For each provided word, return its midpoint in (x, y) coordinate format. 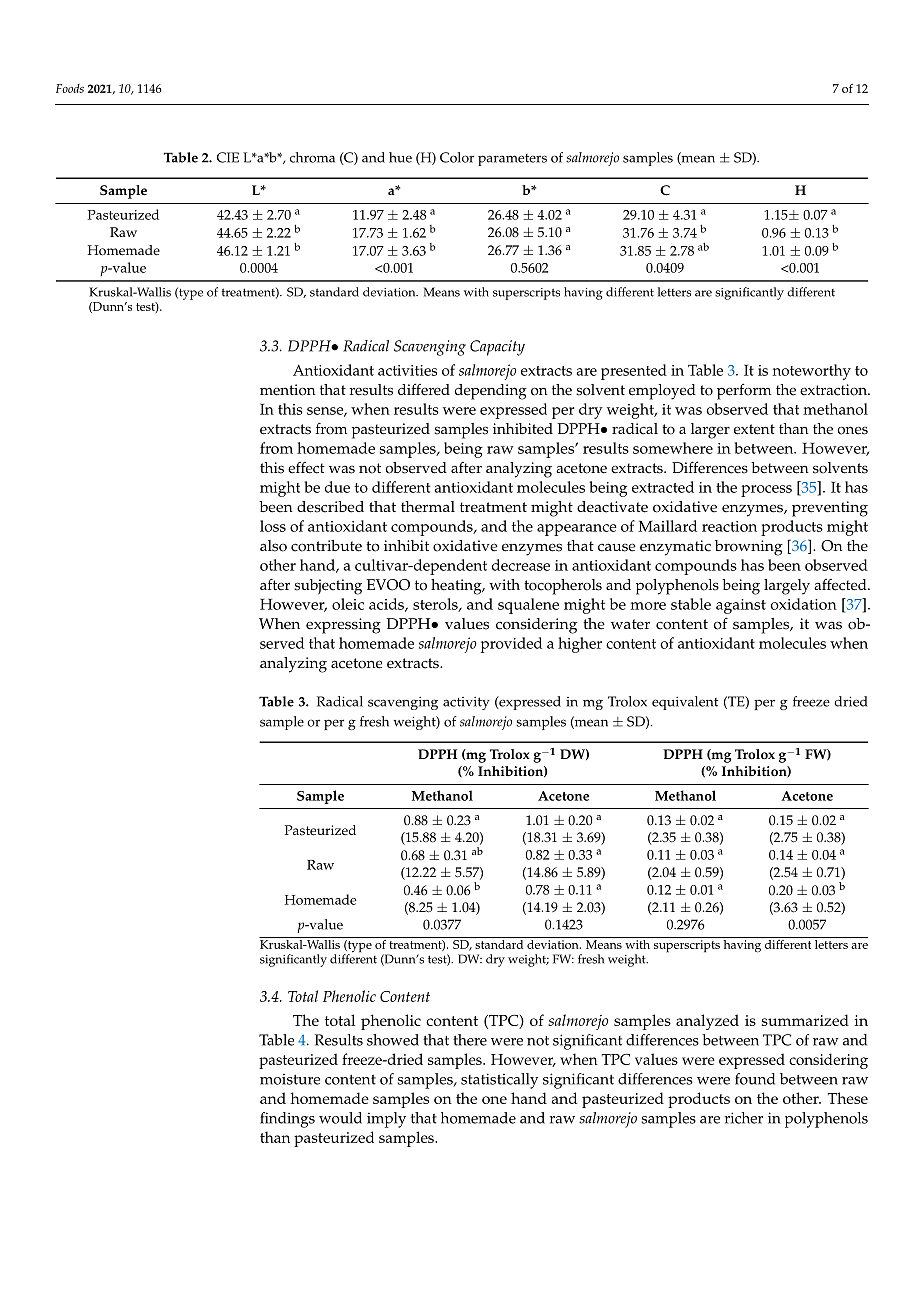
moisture (290, 1079)
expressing (343, 626)
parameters (512, 160)
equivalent (685, 703)
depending (491, 392)
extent (754, 429)
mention (287, 390)
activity (466, 703)
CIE (228, 157)
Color (457, 157)
